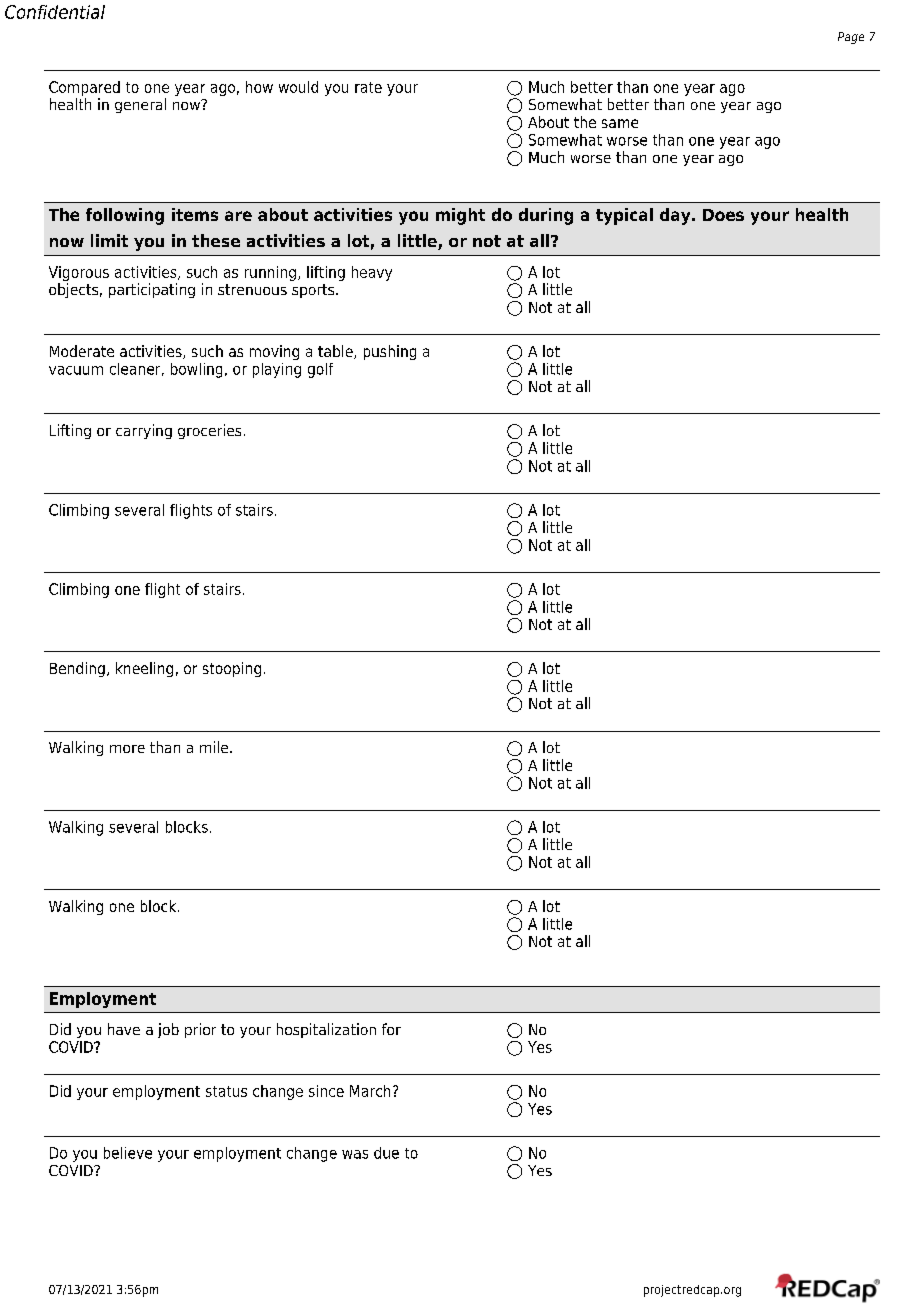  What do you see at coordinates (124, 1029) in the page?
I see `have` at bounding box center [124, 1029].
